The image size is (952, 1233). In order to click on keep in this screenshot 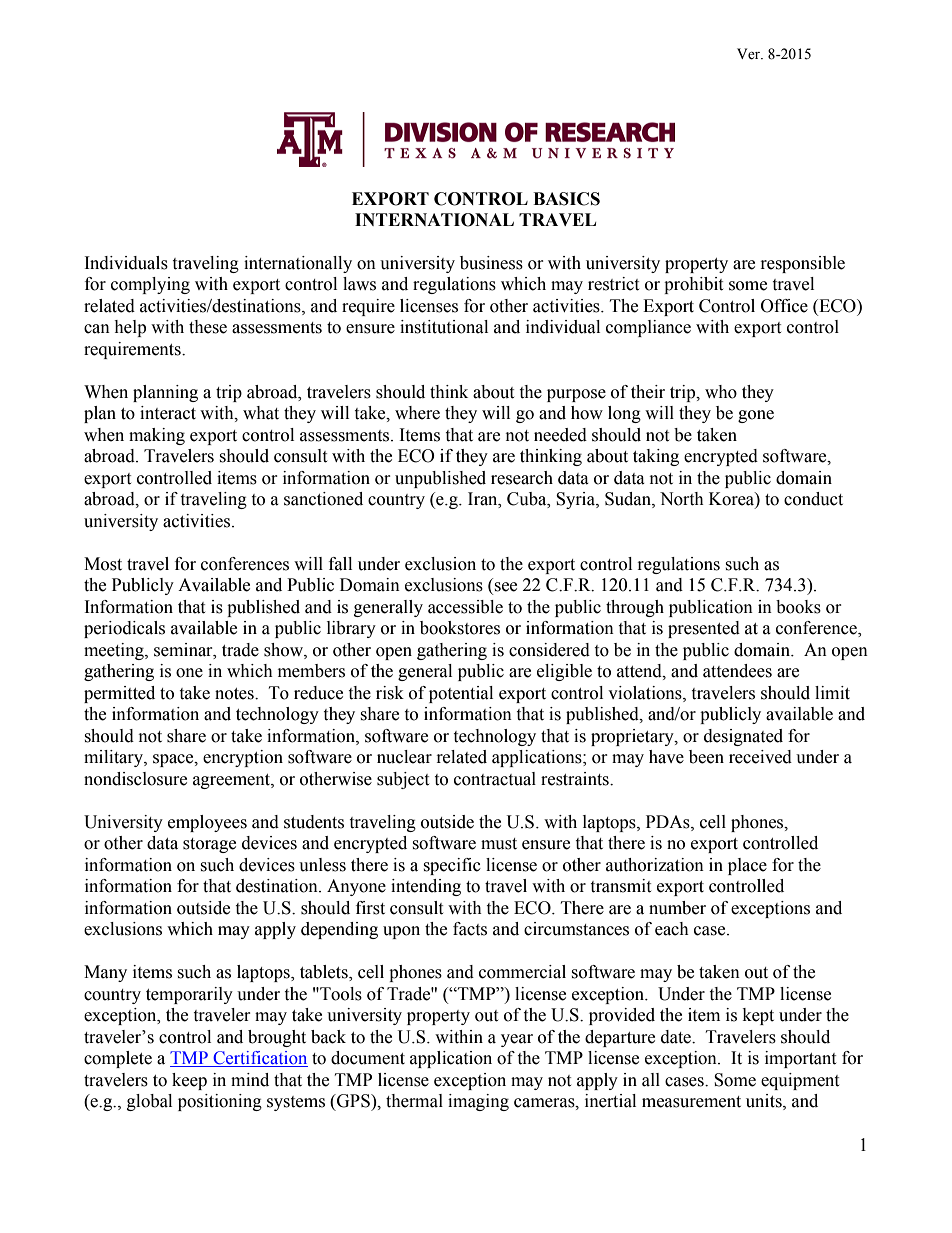, I will do `click(189, 1081)`.
